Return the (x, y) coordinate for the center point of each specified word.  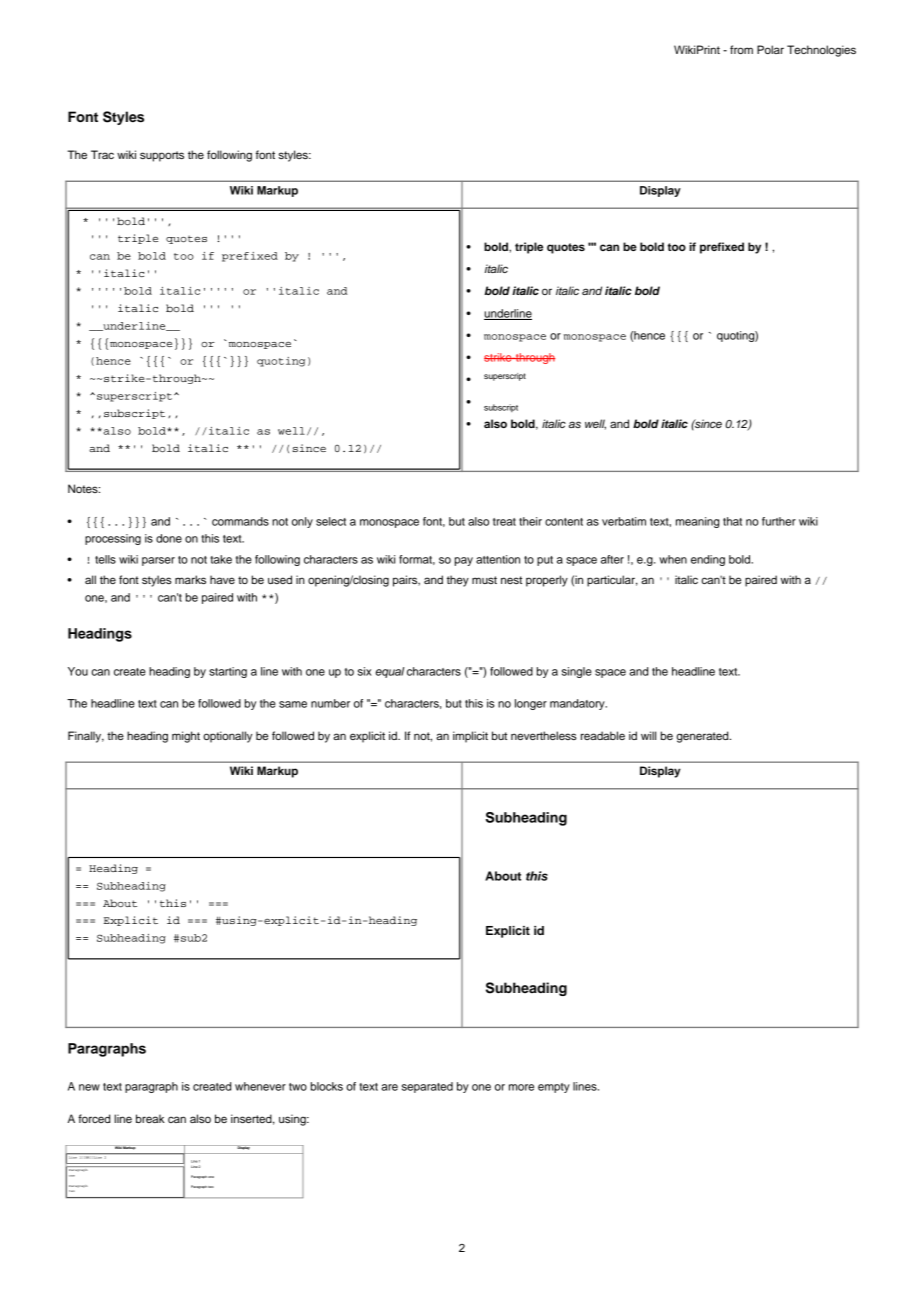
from (741, 49)
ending (708, 560)
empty (554, 1088)
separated (427, 1087)
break (150, 1118)
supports (162, 156)
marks (190, 579)
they (458, 581)
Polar (770, 49)
